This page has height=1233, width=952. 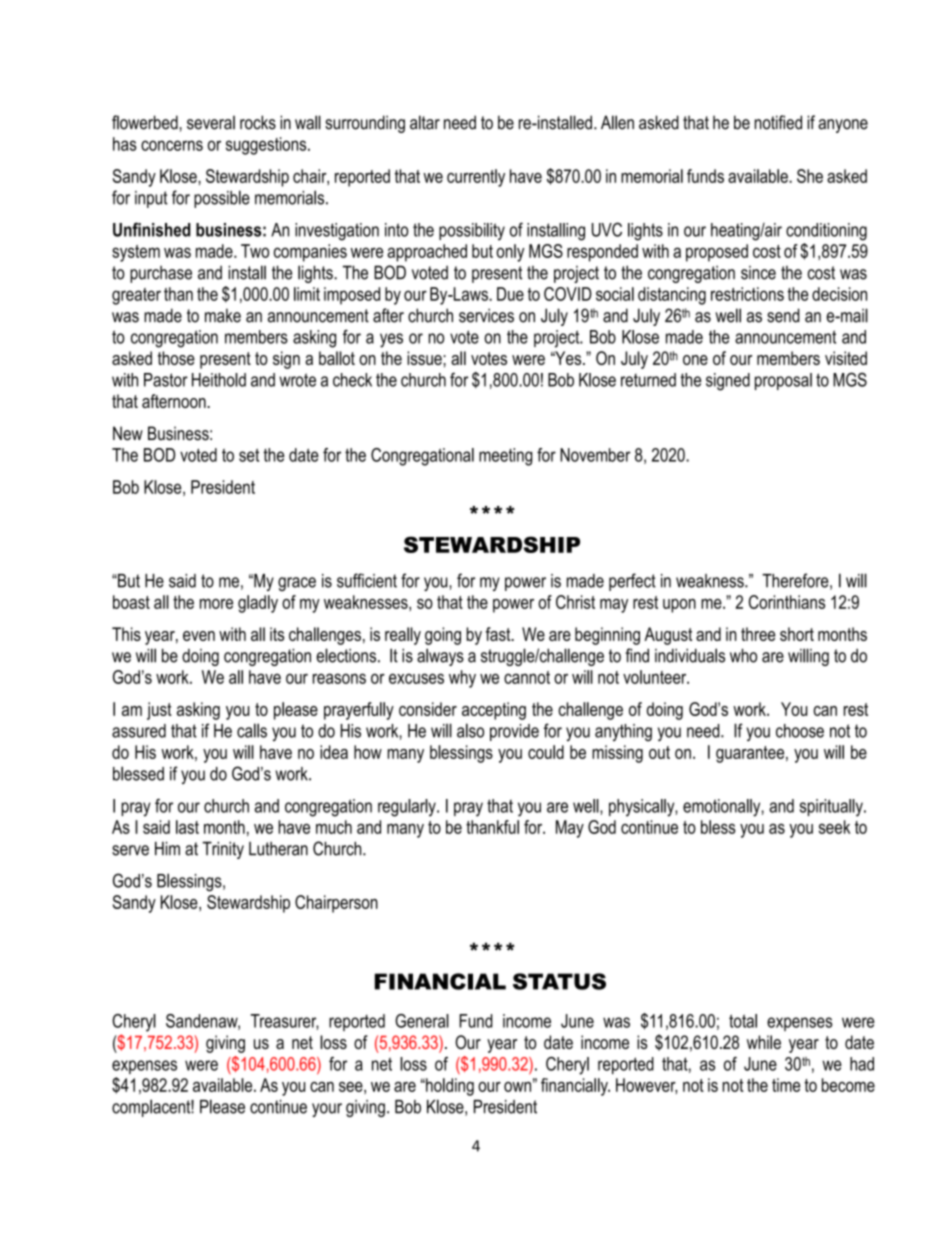 What do you see at coordinates (211, 123) in the page?
I see `several` at bounding box center [211, 123].
